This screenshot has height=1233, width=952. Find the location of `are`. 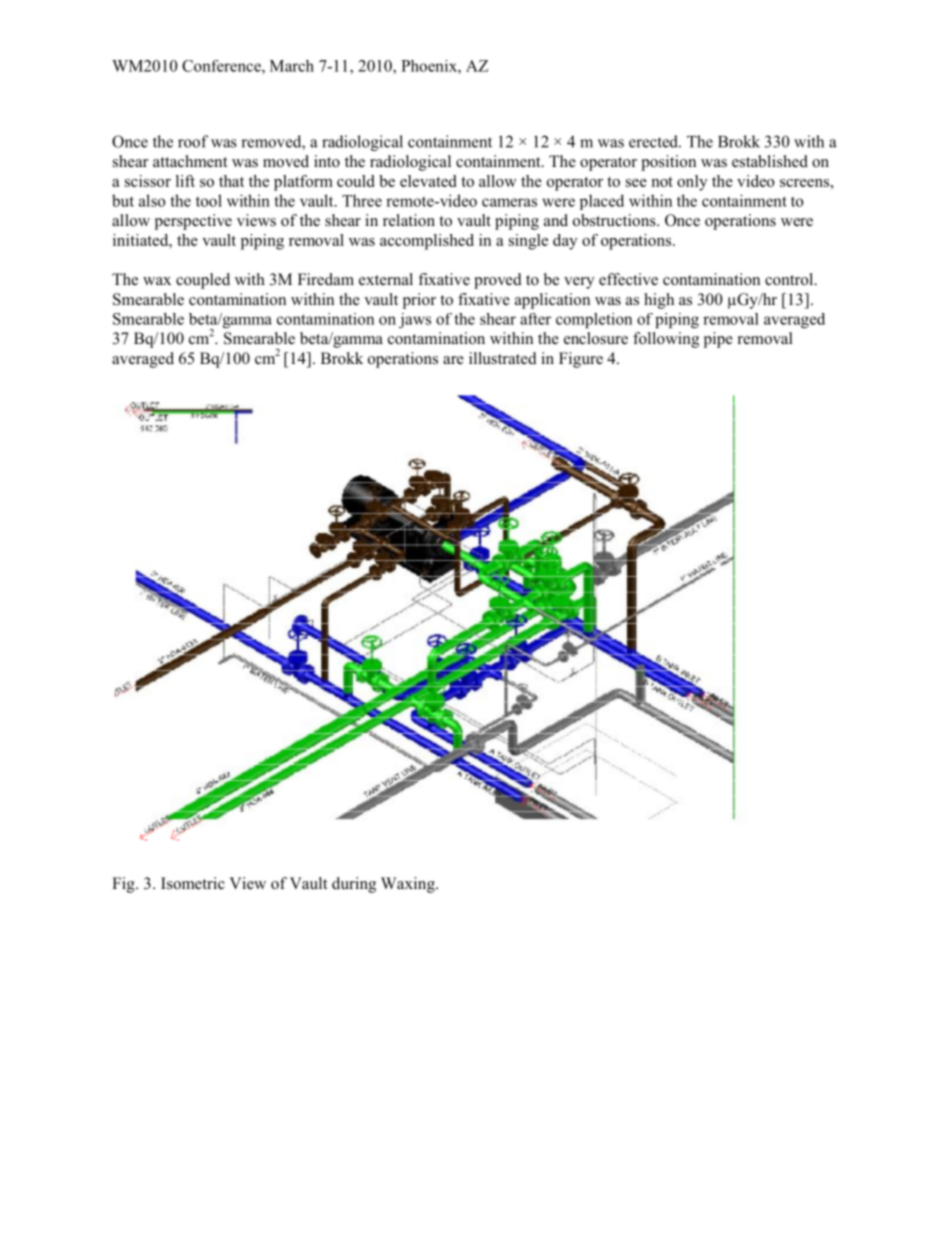

are is located at coordinates (453, 360).
